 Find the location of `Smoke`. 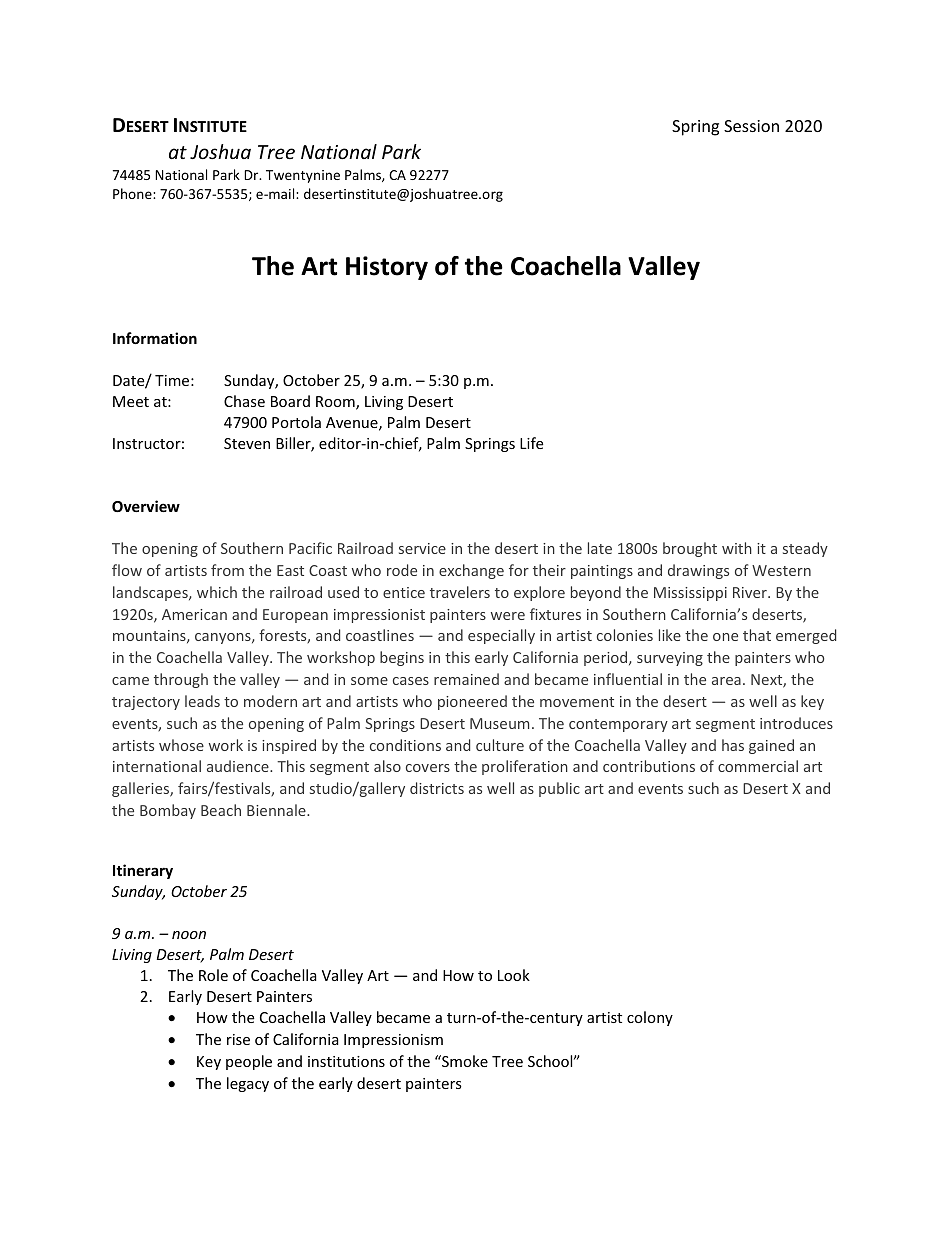

Smoke is located at coordinates (464, 1061).
